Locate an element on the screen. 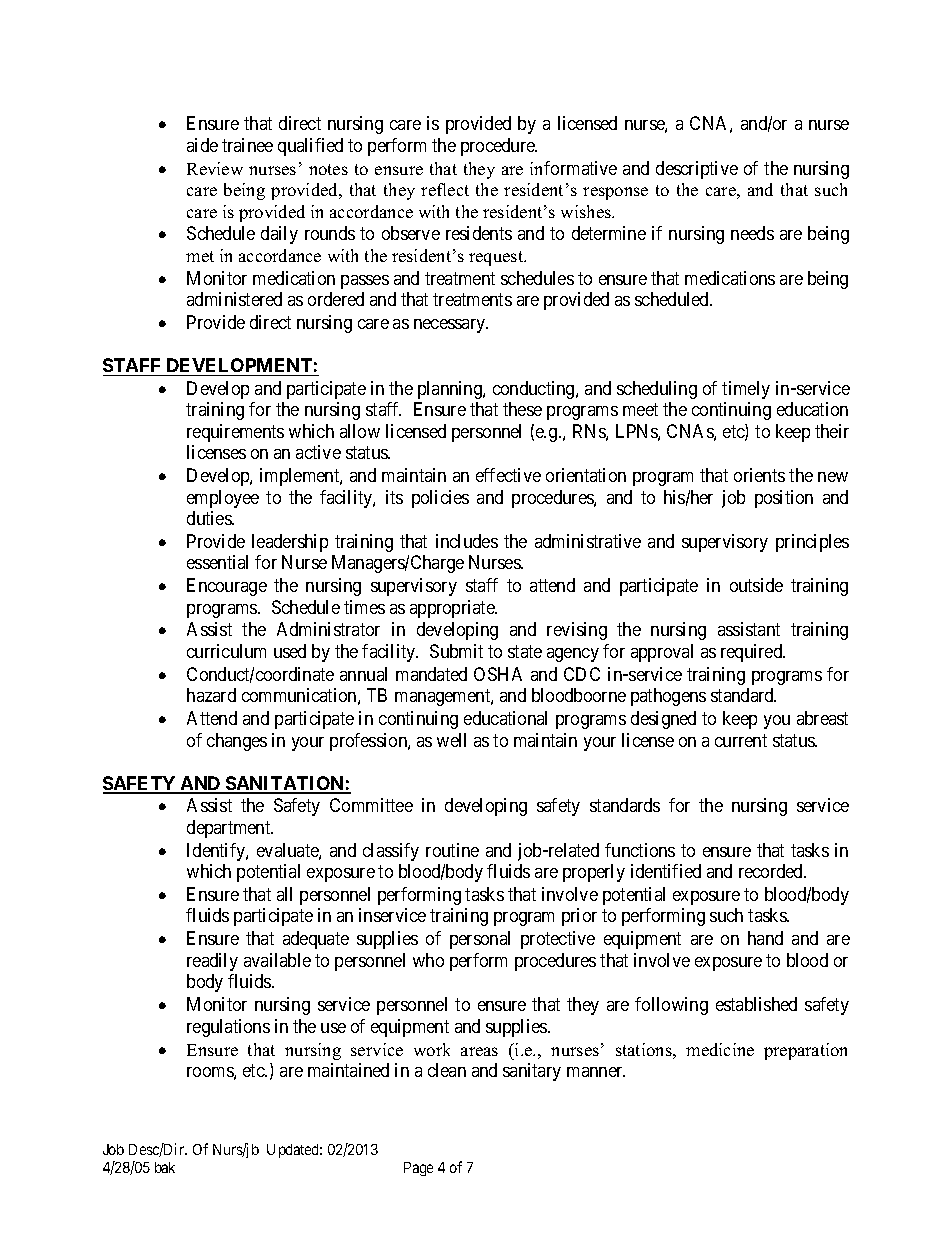 The height and width of the screenshot is (1233, 952). Review is located at coordinates (215, 168).
